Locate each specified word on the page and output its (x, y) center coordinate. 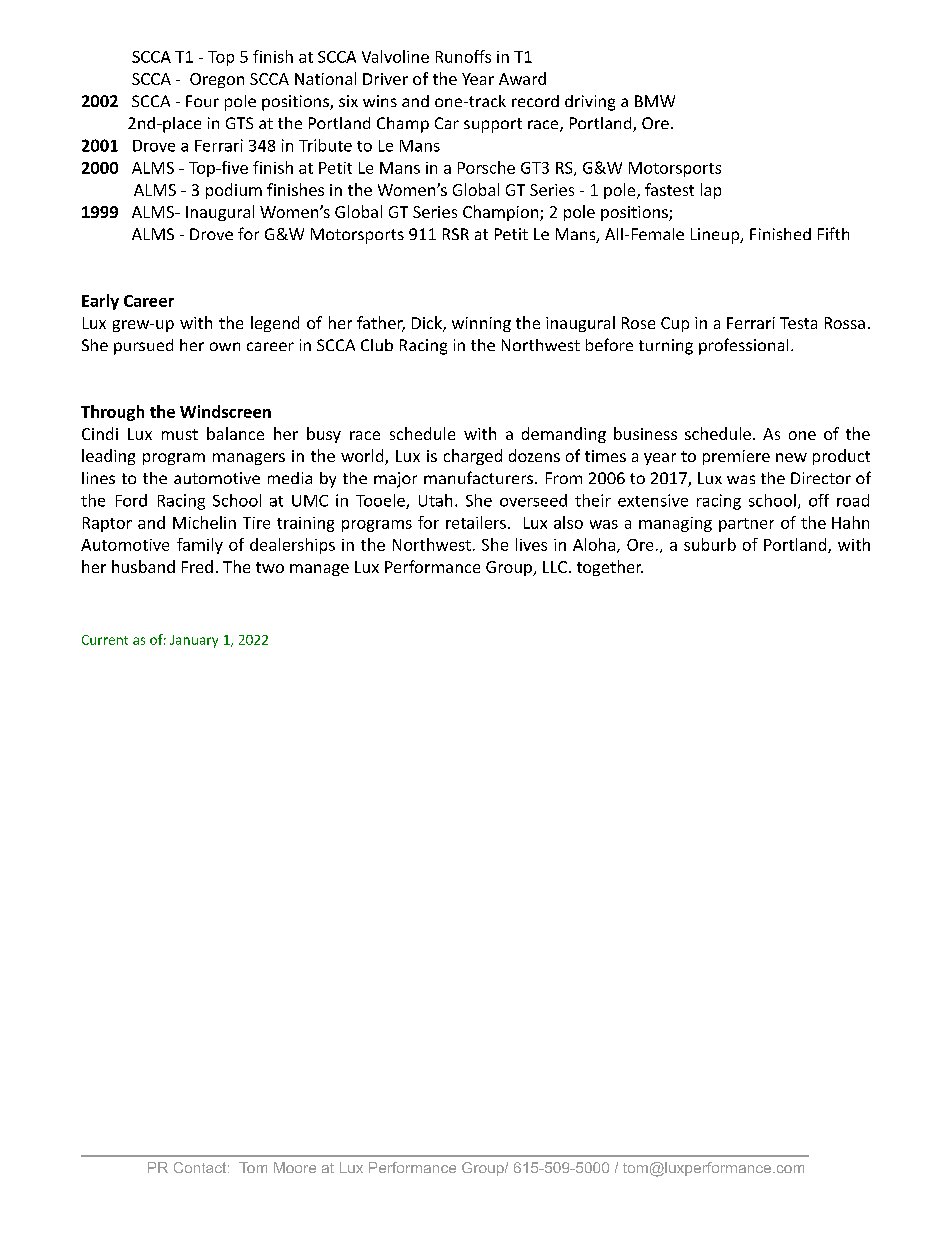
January (194, 641)
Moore (295, 1167)
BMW (655, 101)
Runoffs (463, 56)
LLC (555, 567)
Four (202, 101)
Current (105, 640)
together (610, 568)
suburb (710, 544)
